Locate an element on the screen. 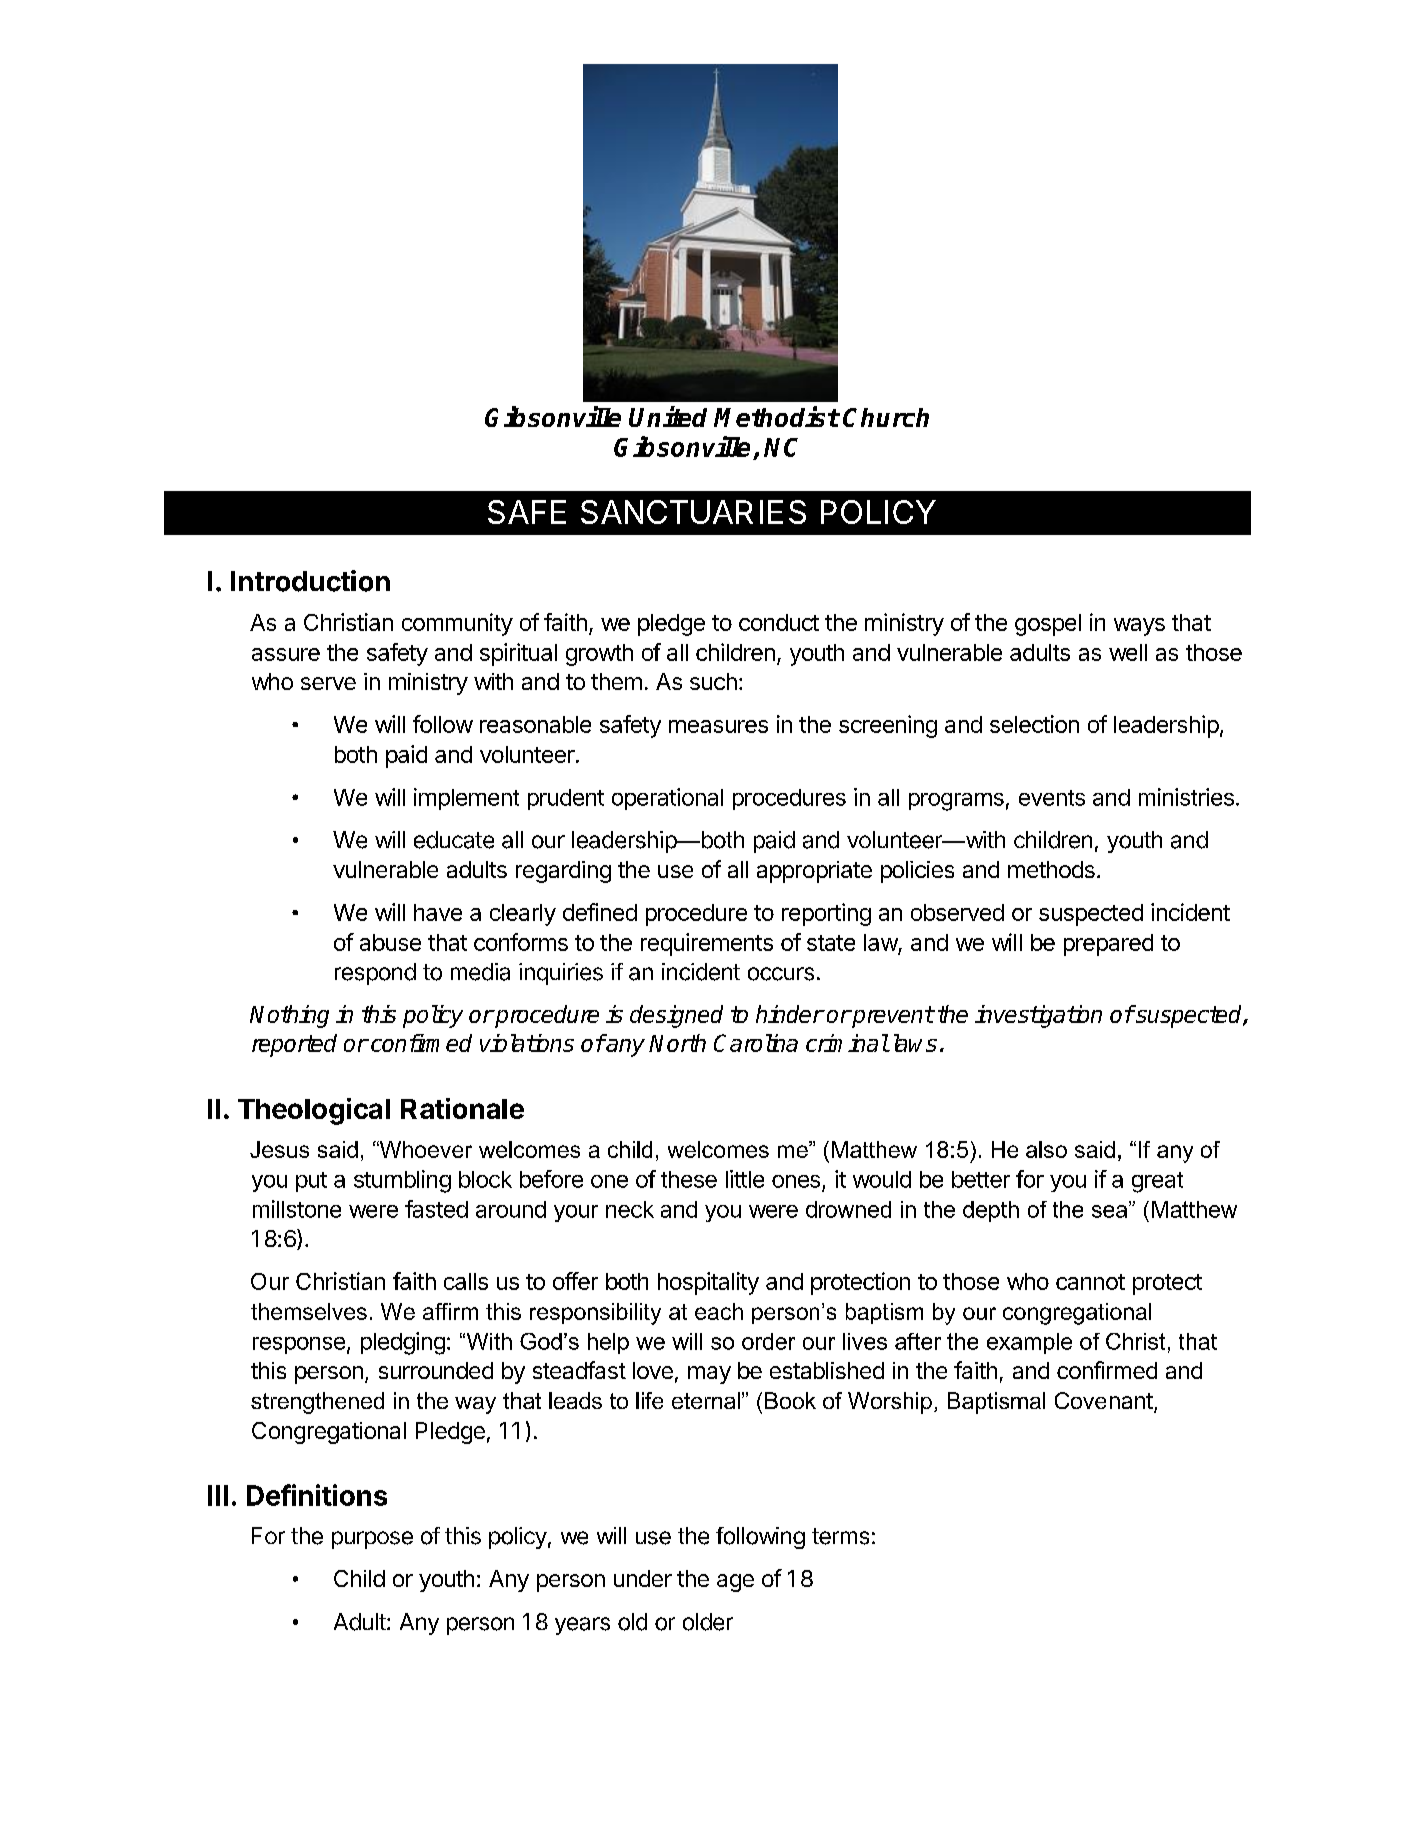 This screenshot has height=1830, width=1414. investigation is located at coordinates (1038, 1016).
